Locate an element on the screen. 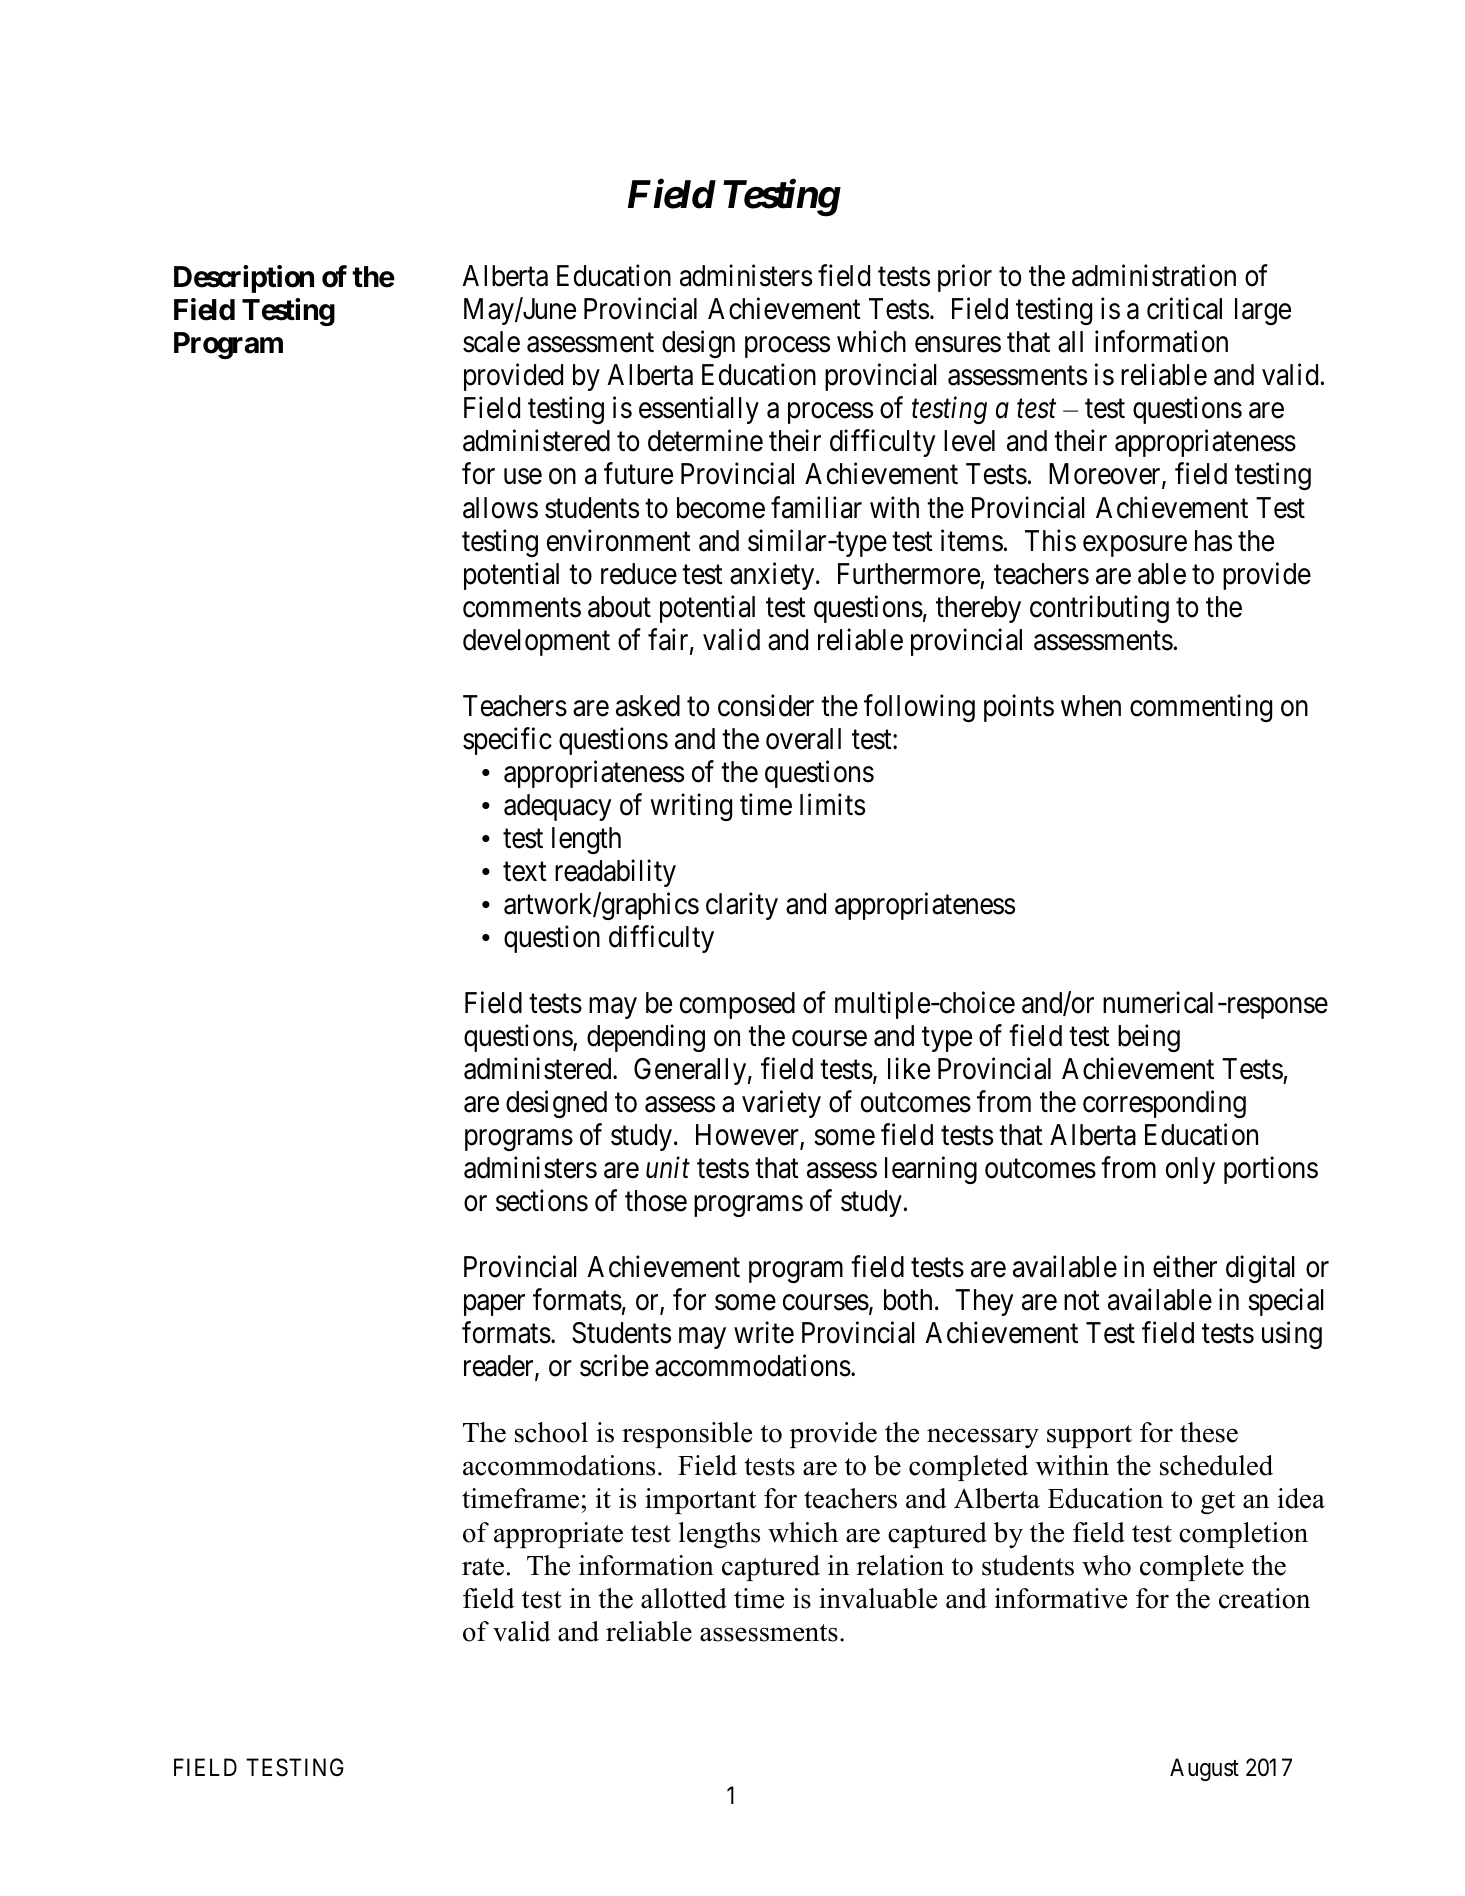 Image resolution: width=1465 pixels, height=1896 pixels. essentially is located at coordinates (699, 410).
